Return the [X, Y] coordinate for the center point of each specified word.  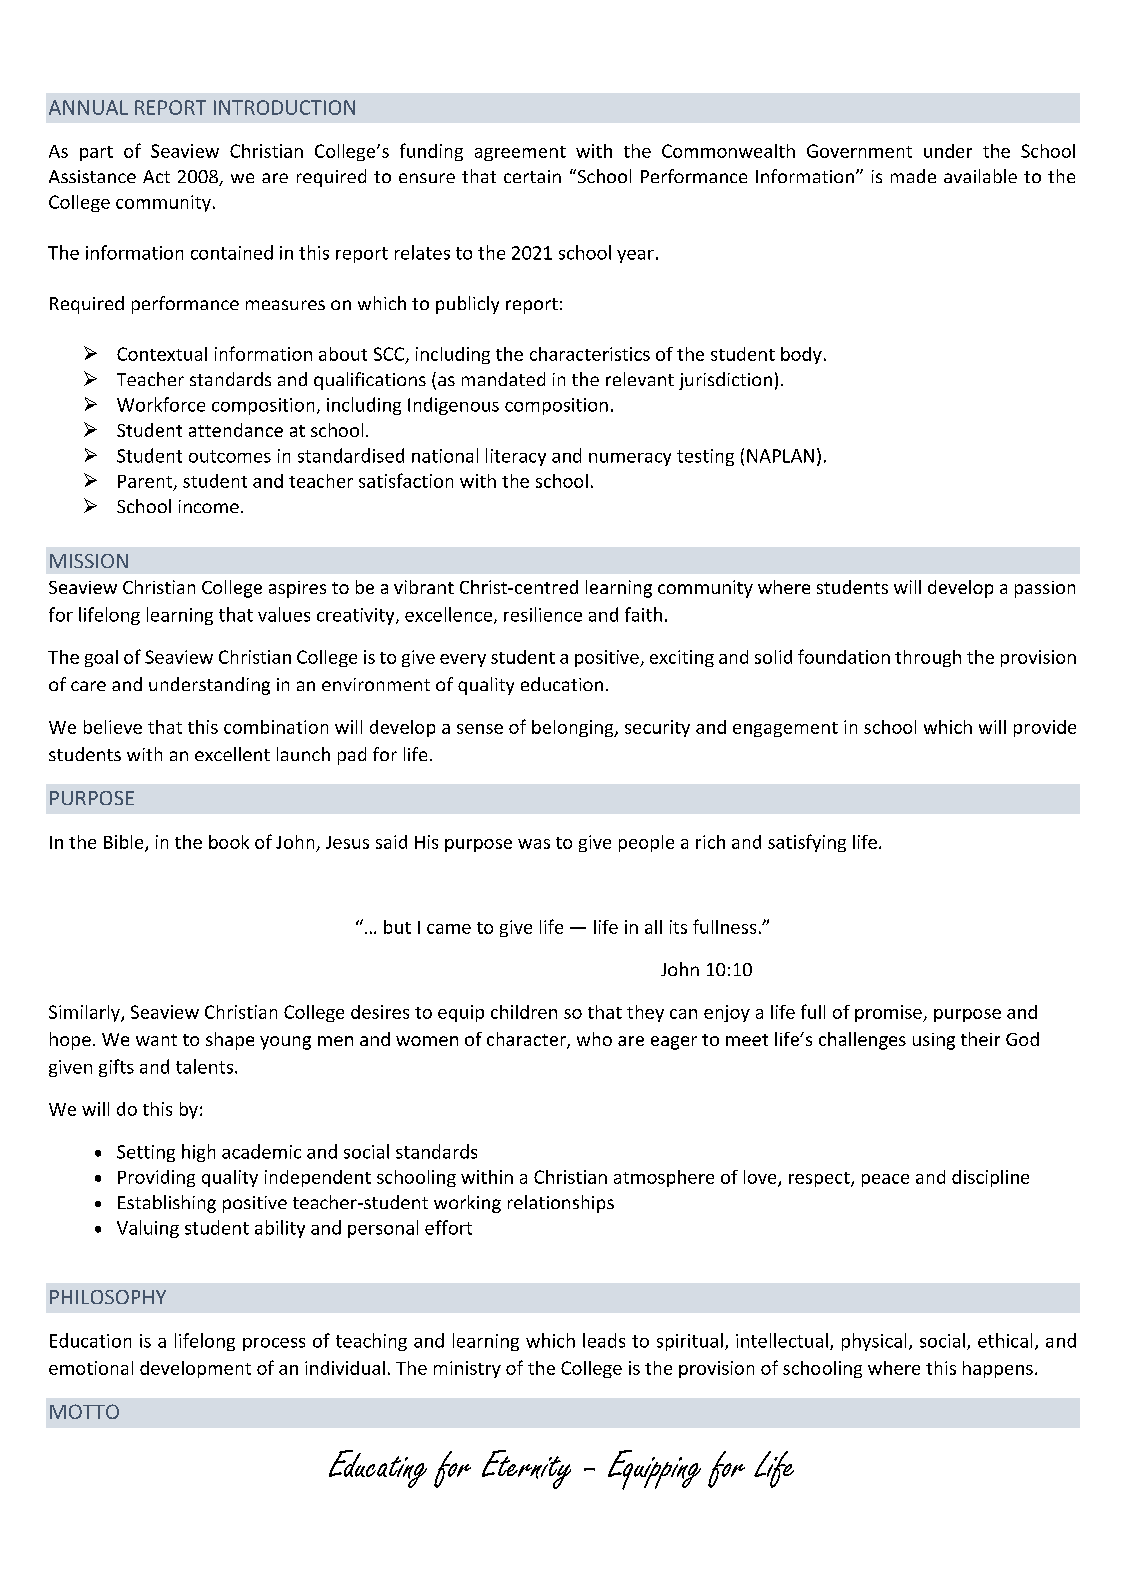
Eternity [526, 1469]
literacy [516, 457]
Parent [146, 482]
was [534, 844]
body [801, 355]
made [913, 176]
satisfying [807, 843]
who [594, 1039]
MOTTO [84, 1411]
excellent [232, 754]
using [934, 1041]
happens [998, 1369]
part [96, 153]
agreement [520, 153]
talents [204, 1066]
